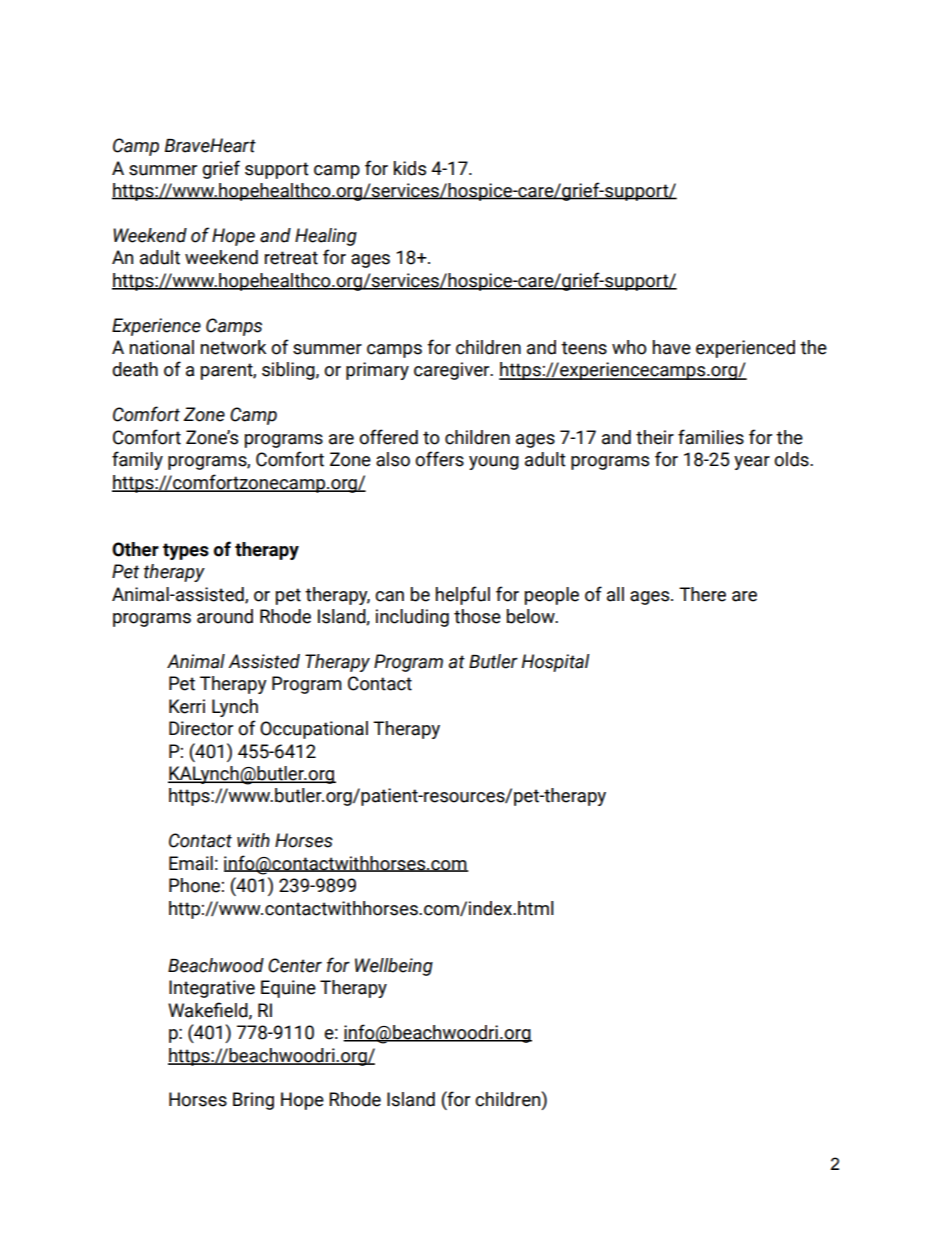 Image resolution: width=952 pixels, height=1233 pixels. What do you see at coordinates (672, 347) in the screenshot?
I see `have` at bounding box center [672, 347].
